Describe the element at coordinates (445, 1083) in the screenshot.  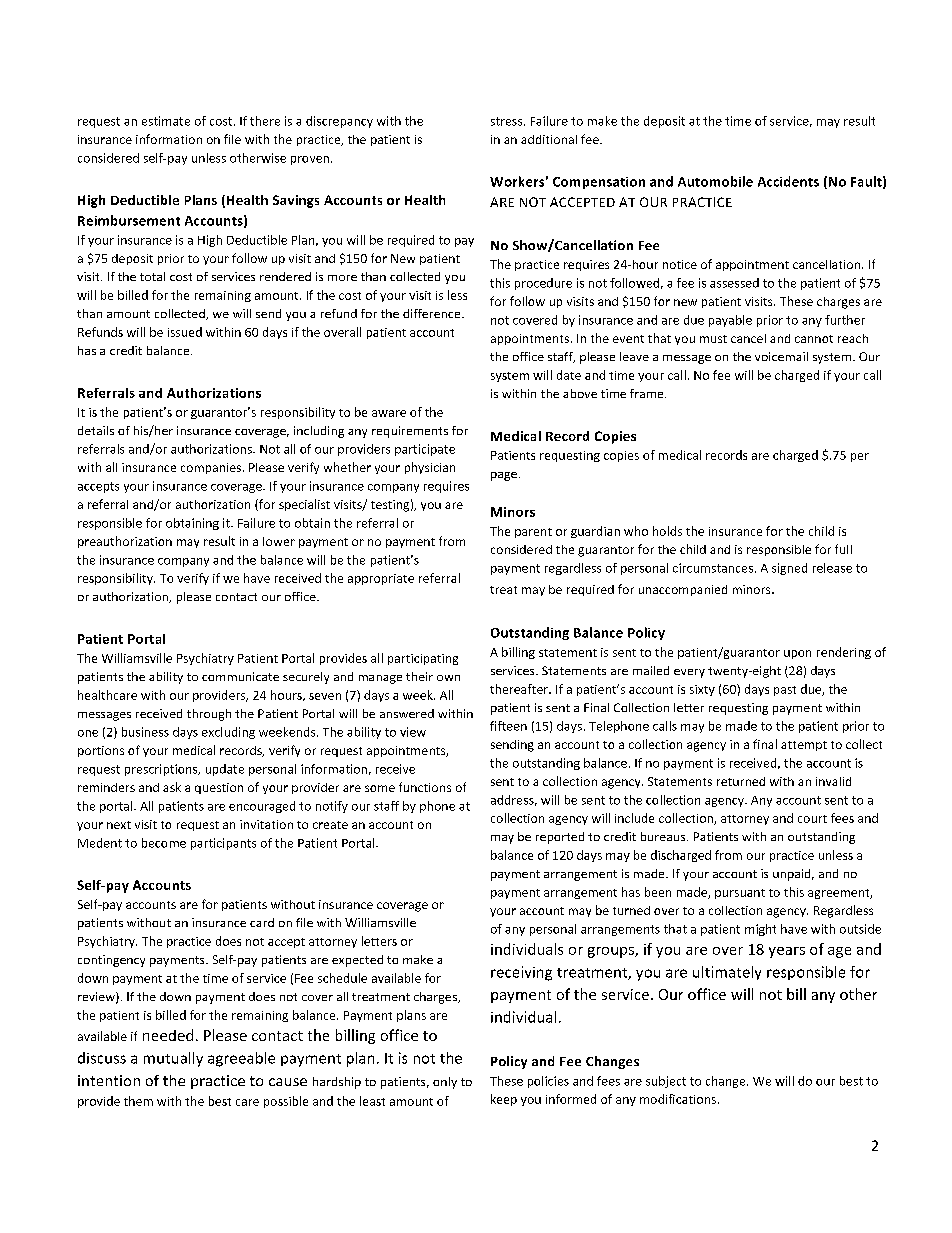
I see `only` at that location.
